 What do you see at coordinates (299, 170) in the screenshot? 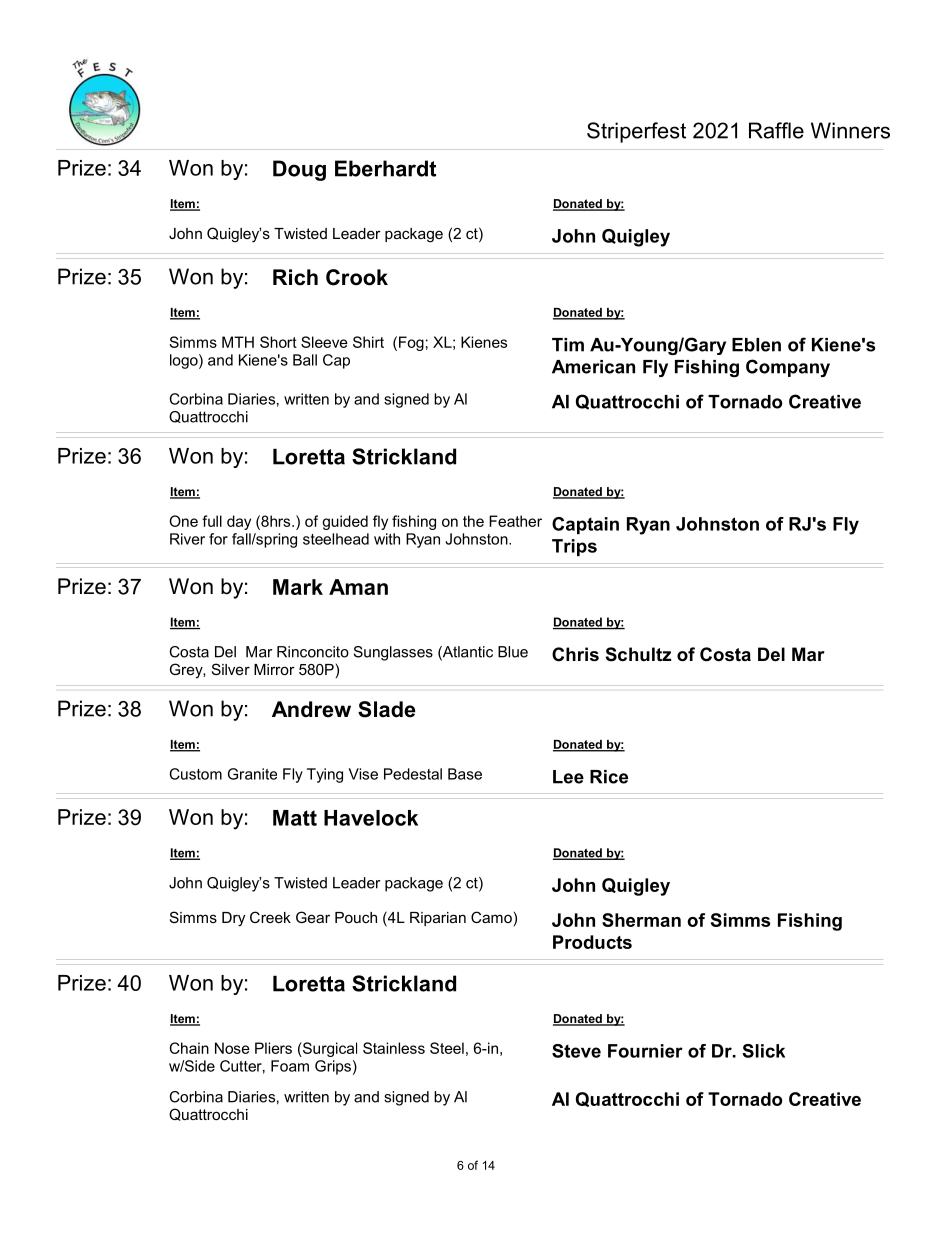
I see `Doug` at bounding box center [299, 170].
